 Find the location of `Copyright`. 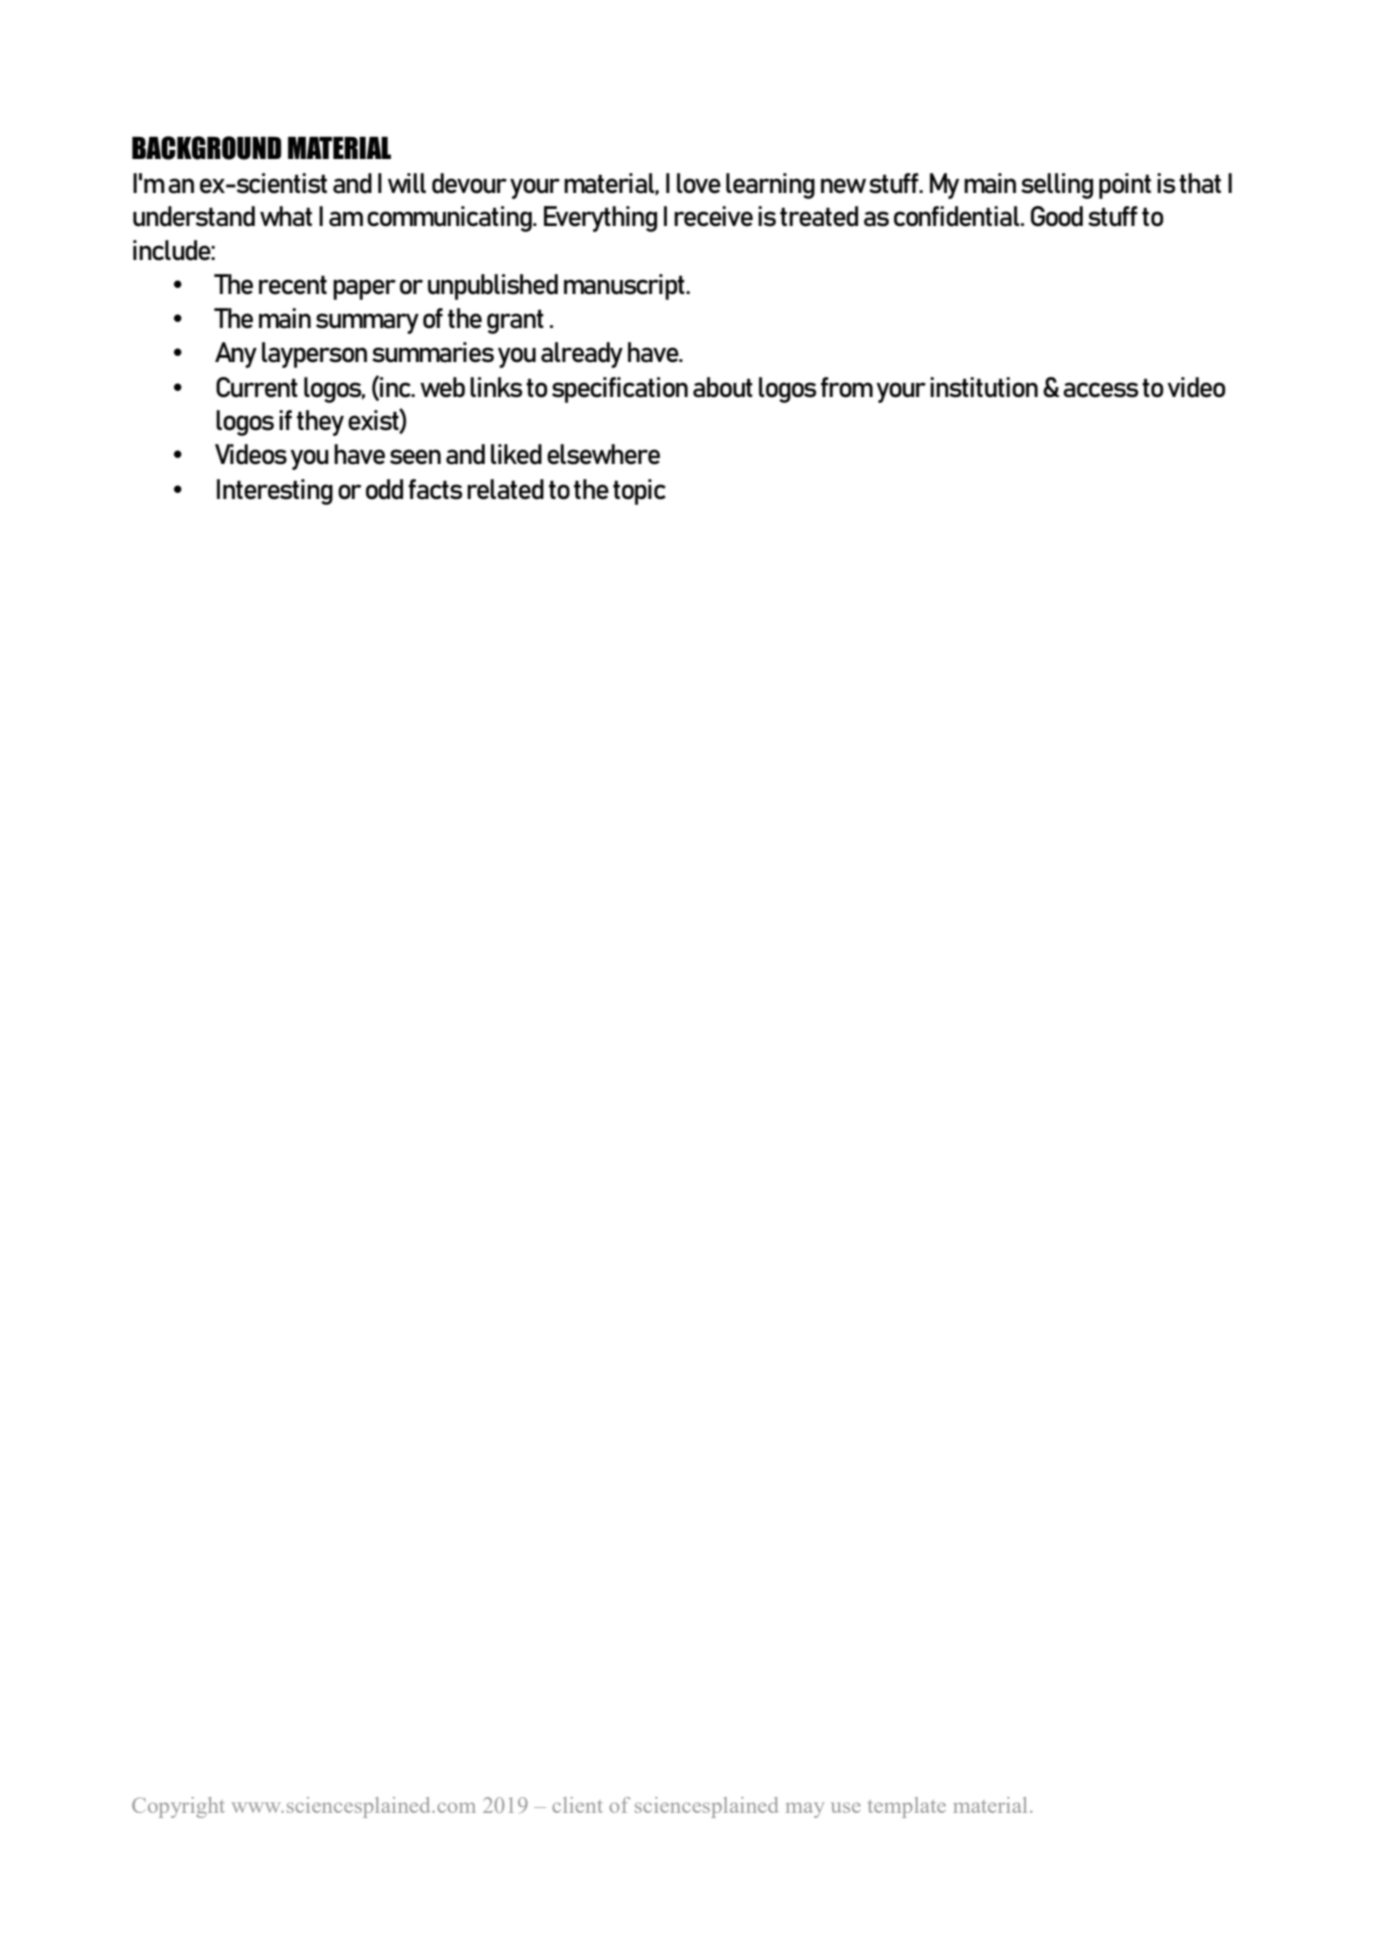

Copyright is located at coordinates (178, 1807).
